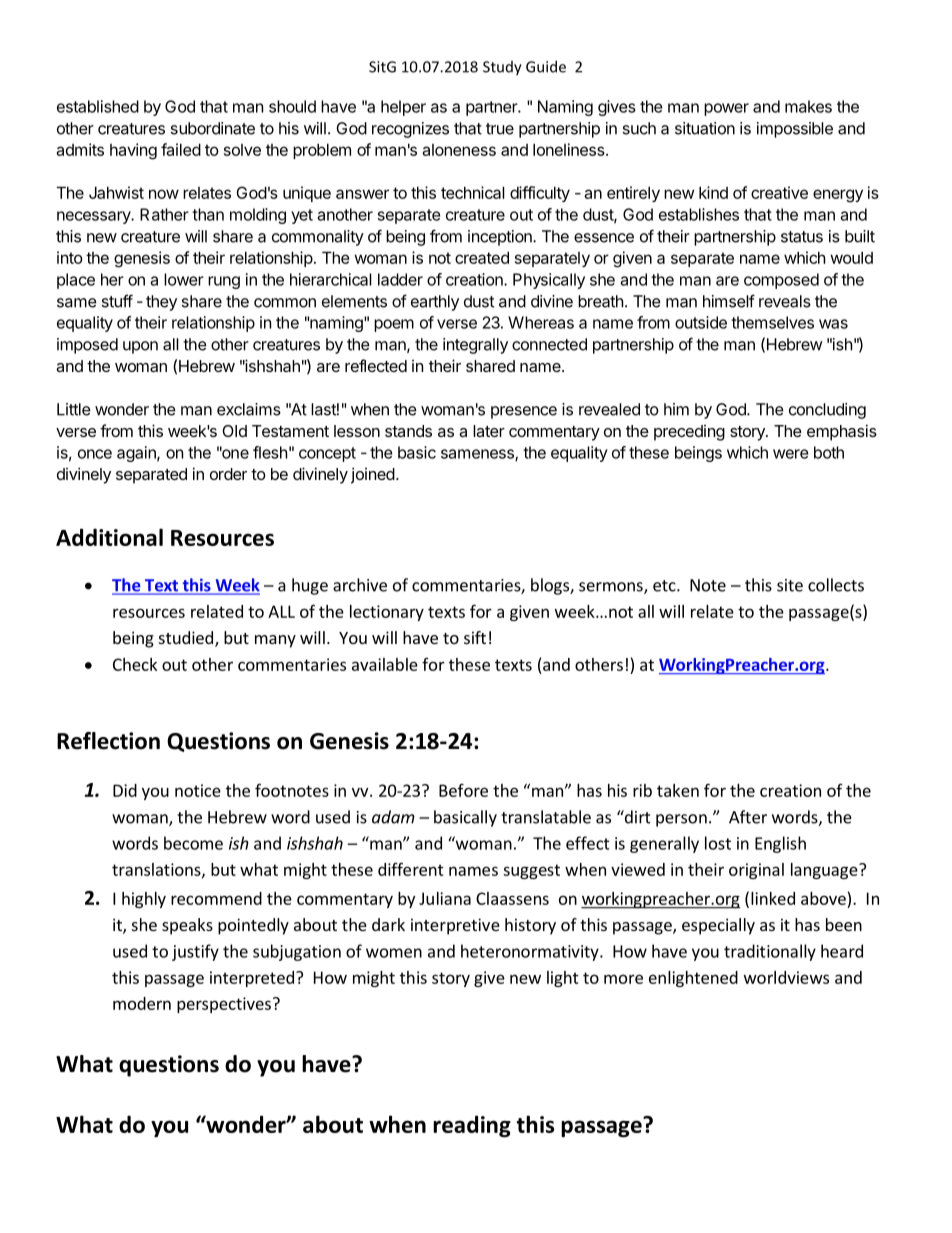 The height and width of the page is (1233, 952). I want to click on modern, so click(142, 1003).
